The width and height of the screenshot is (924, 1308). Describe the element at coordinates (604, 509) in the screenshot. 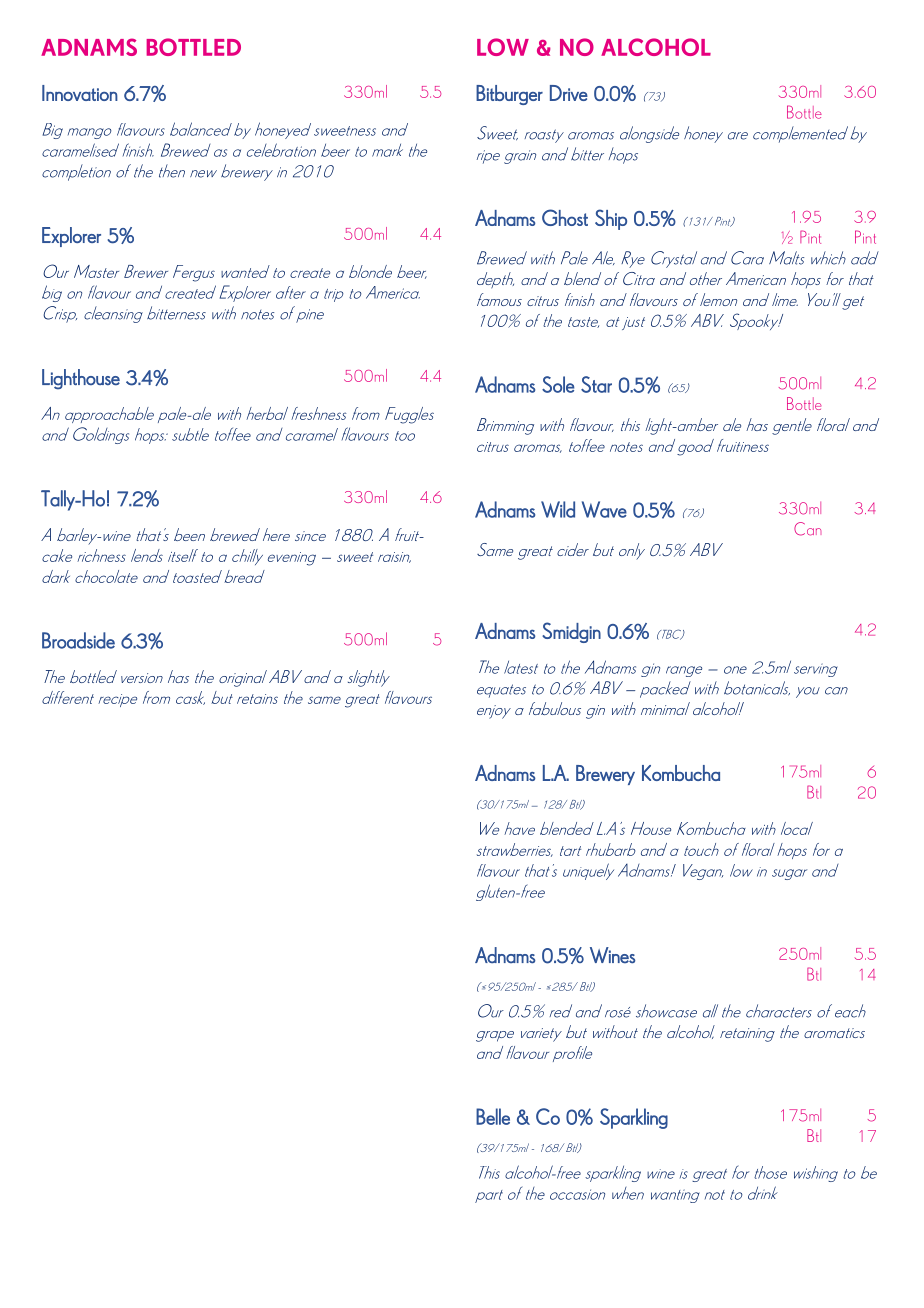

I see `Wave` at that location.
